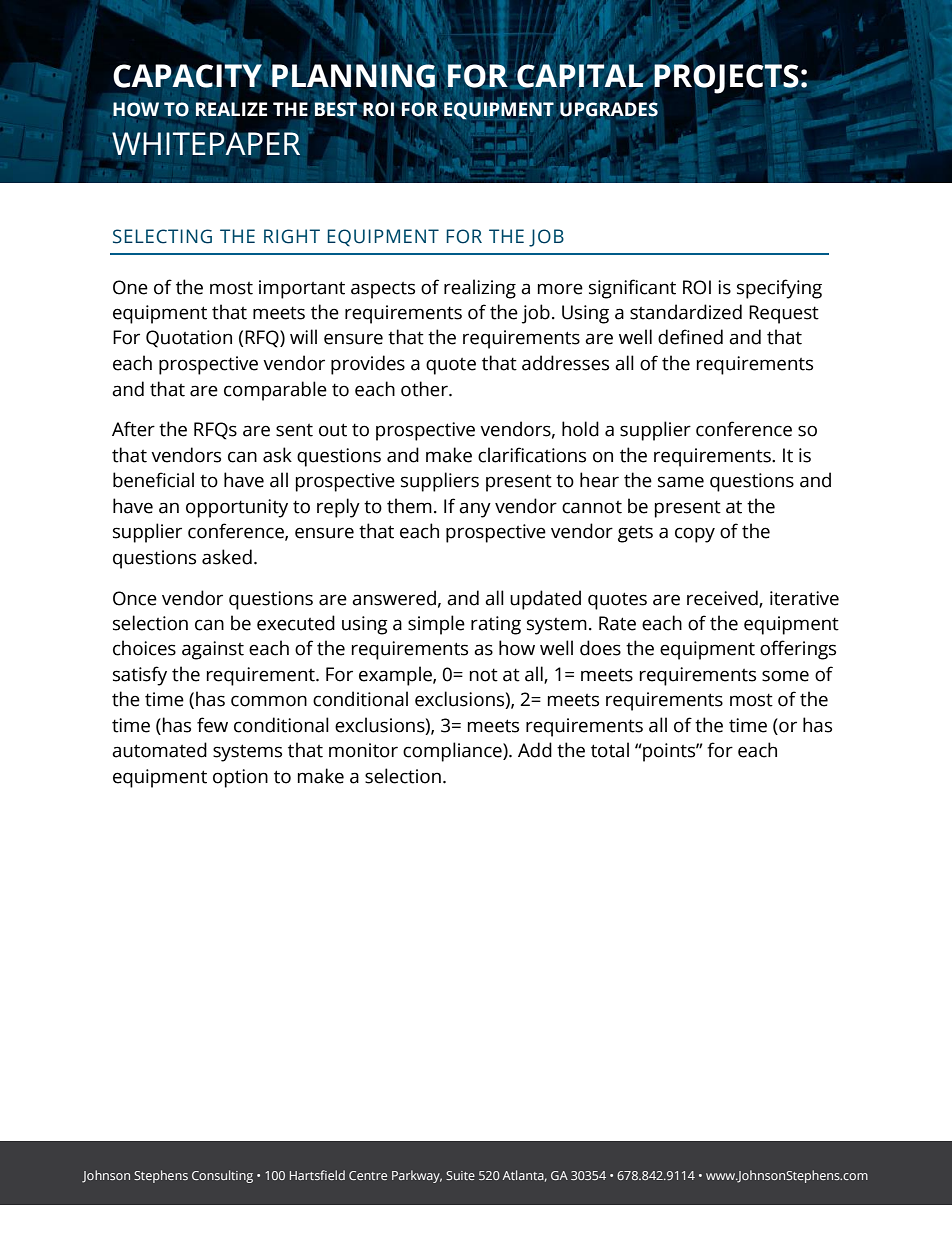 This page has width=952, height=1233. I want to click on Quotation, so click(189, 339).
